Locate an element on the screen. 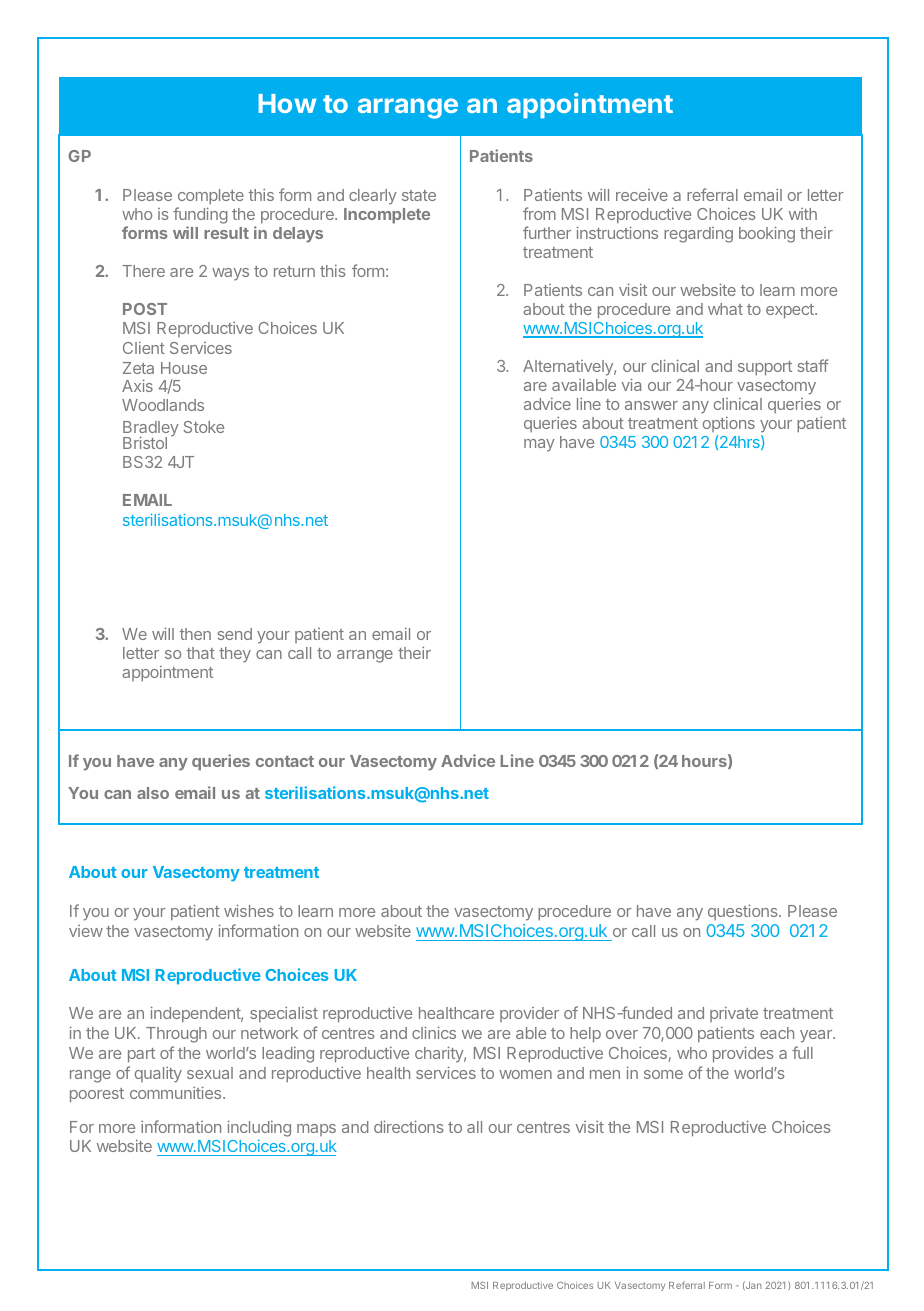  options is located at coordinates (729, 424).
